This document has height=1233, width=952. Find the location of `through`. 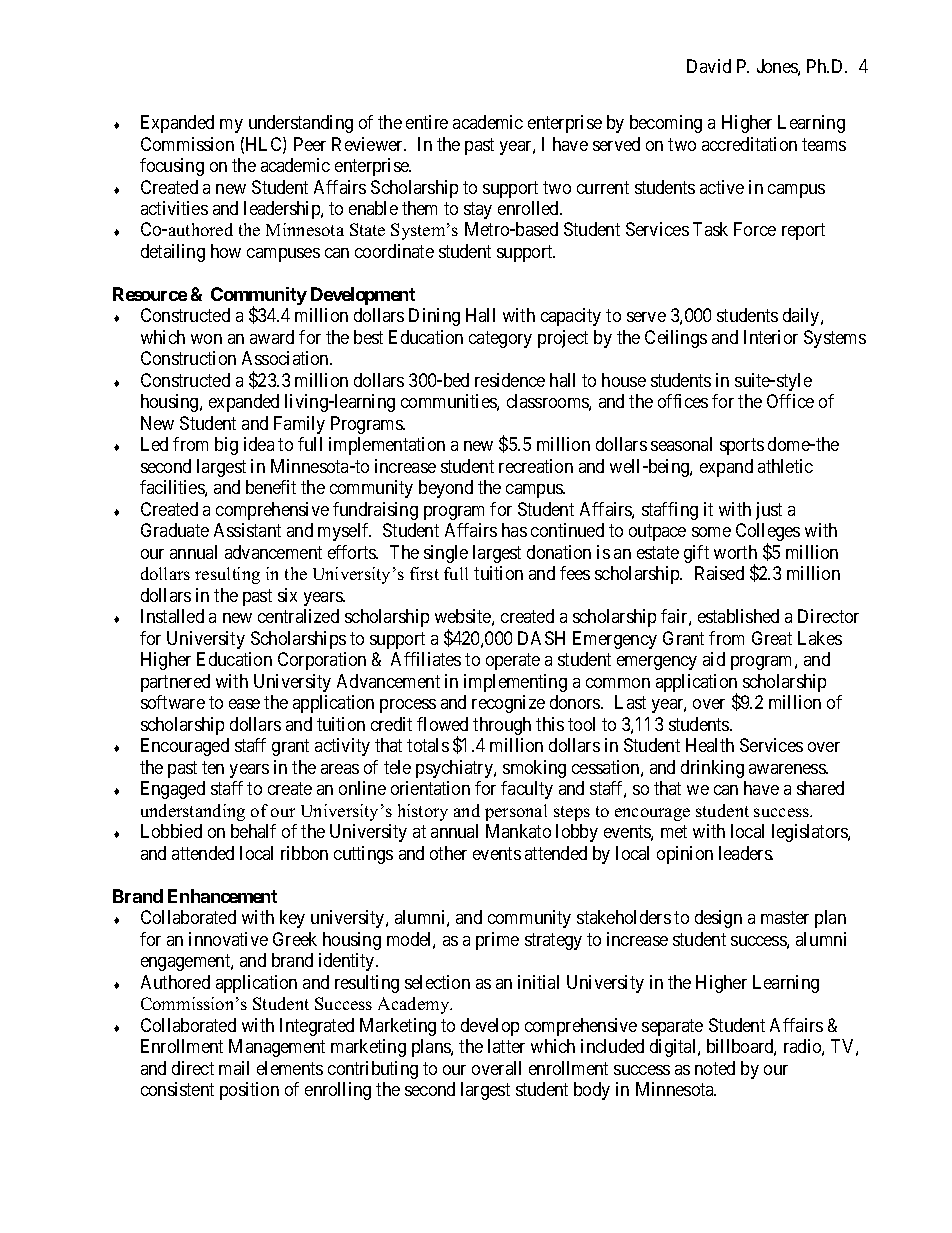

through is located at coordinates (502, 726).
